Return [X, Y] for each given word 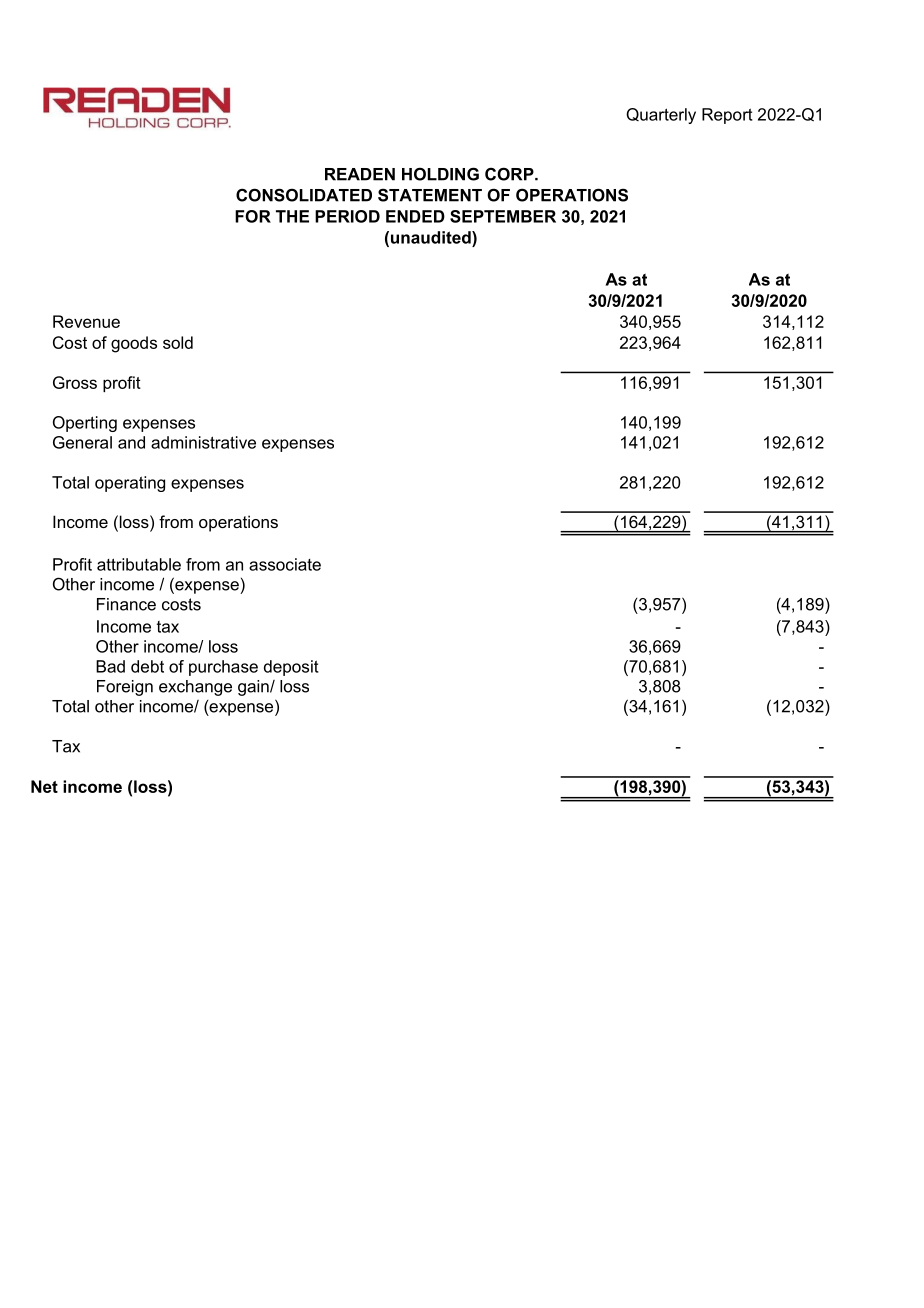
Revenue [86, 321]
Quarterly [661, 116]
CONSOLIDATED [304, 195]
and [131, 442]
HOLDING [440, 174]
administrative [203, 442]
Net [44, 786]
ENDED [415, 216]
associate [285, 564]
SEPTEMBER [503, 216]
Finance [126, 604]
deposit [291, 668]
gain [254, 688]
